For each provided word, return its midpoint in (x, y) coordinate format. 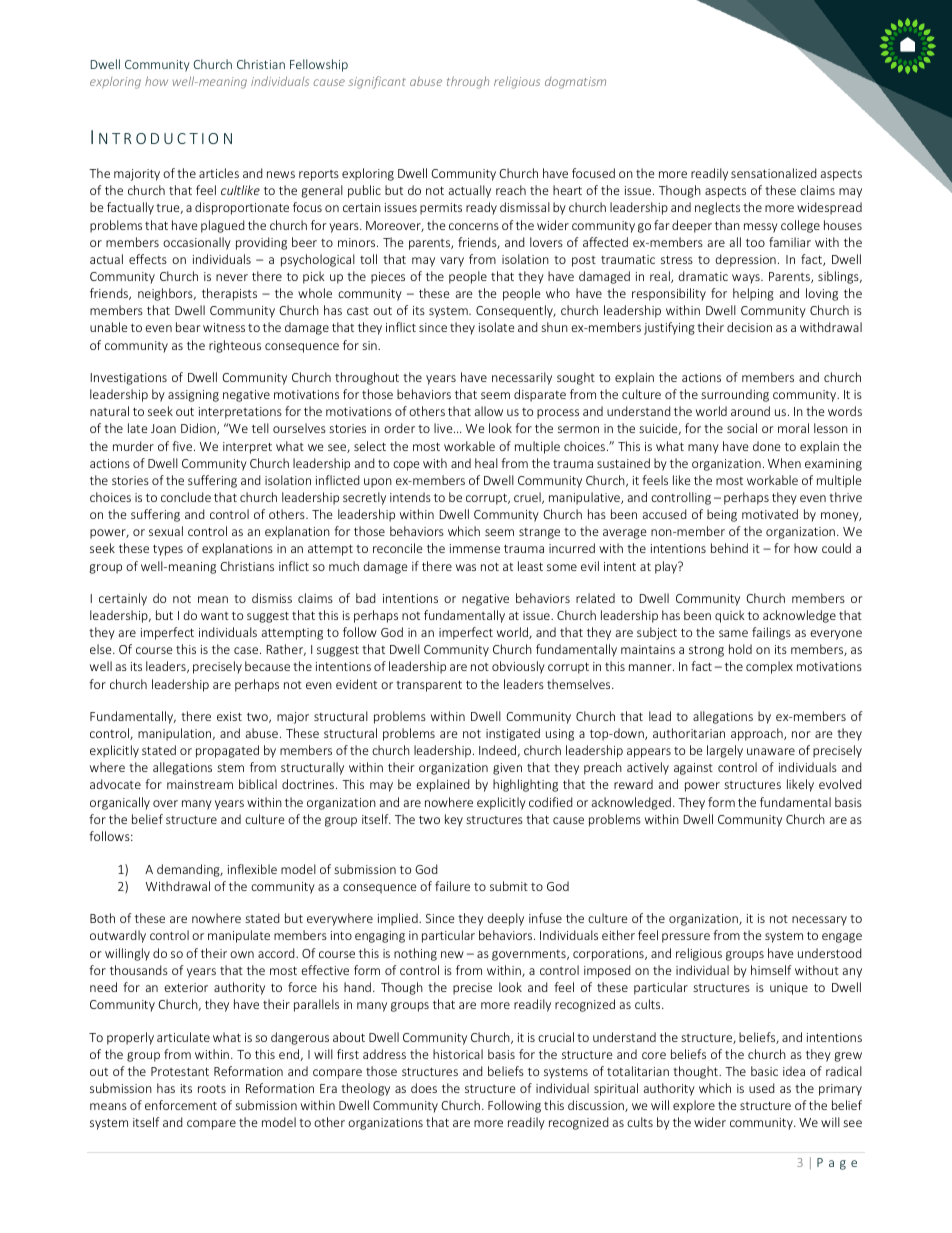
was (466, 567)
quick (730, 616)
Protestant (180, 1071)
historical (458, 1054)
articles (219, 173)
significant (377, 82)
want (215, 616)
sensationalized (774, 173)
